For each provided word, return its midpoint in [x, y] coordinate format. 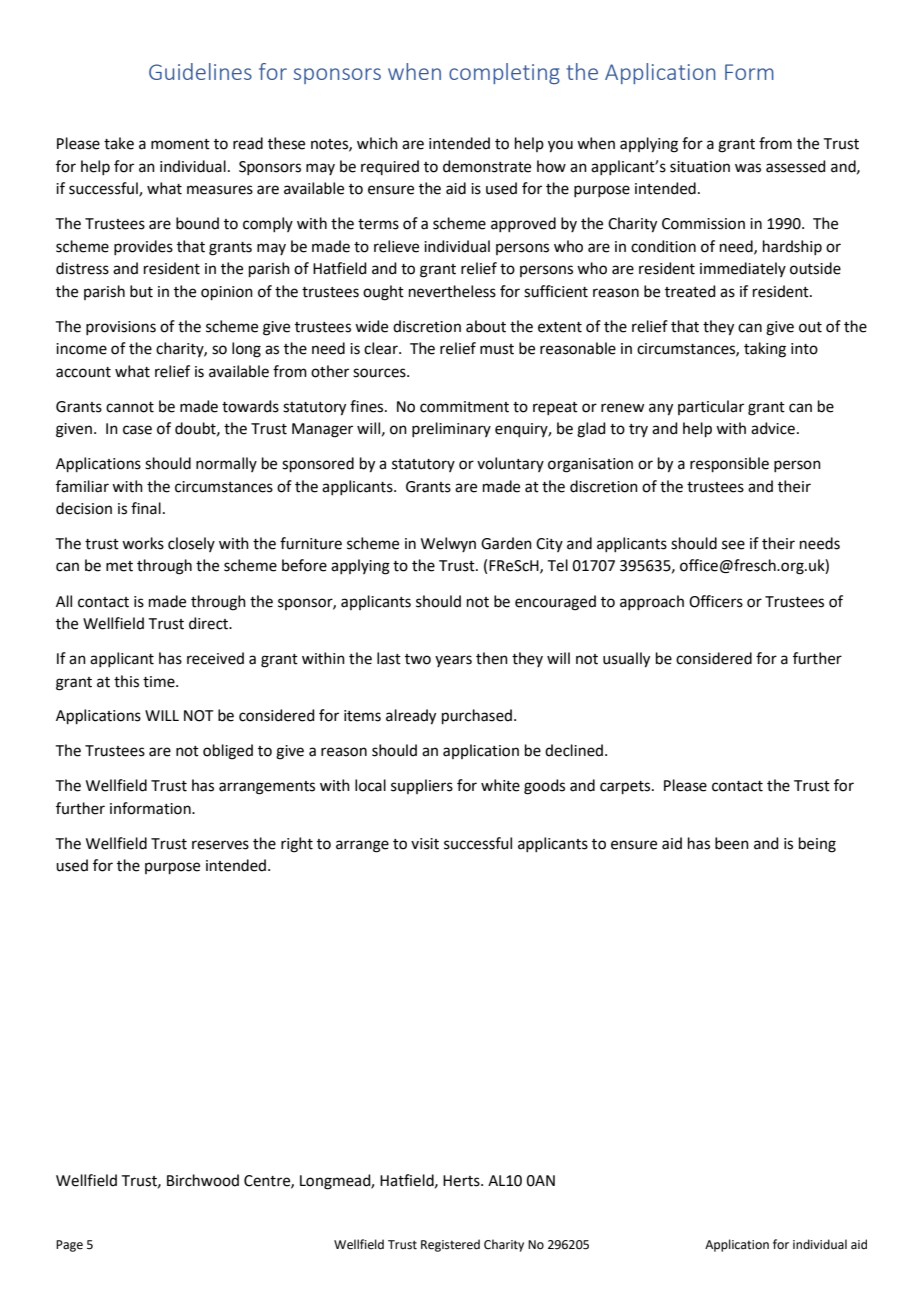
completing [504, 73]
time [160, 682]
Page [69, 1246]
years [453, 661]
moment [180, 144]
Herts [462, 1181]
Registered [450, 1245]
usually [626, 660]
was [748, 168]
